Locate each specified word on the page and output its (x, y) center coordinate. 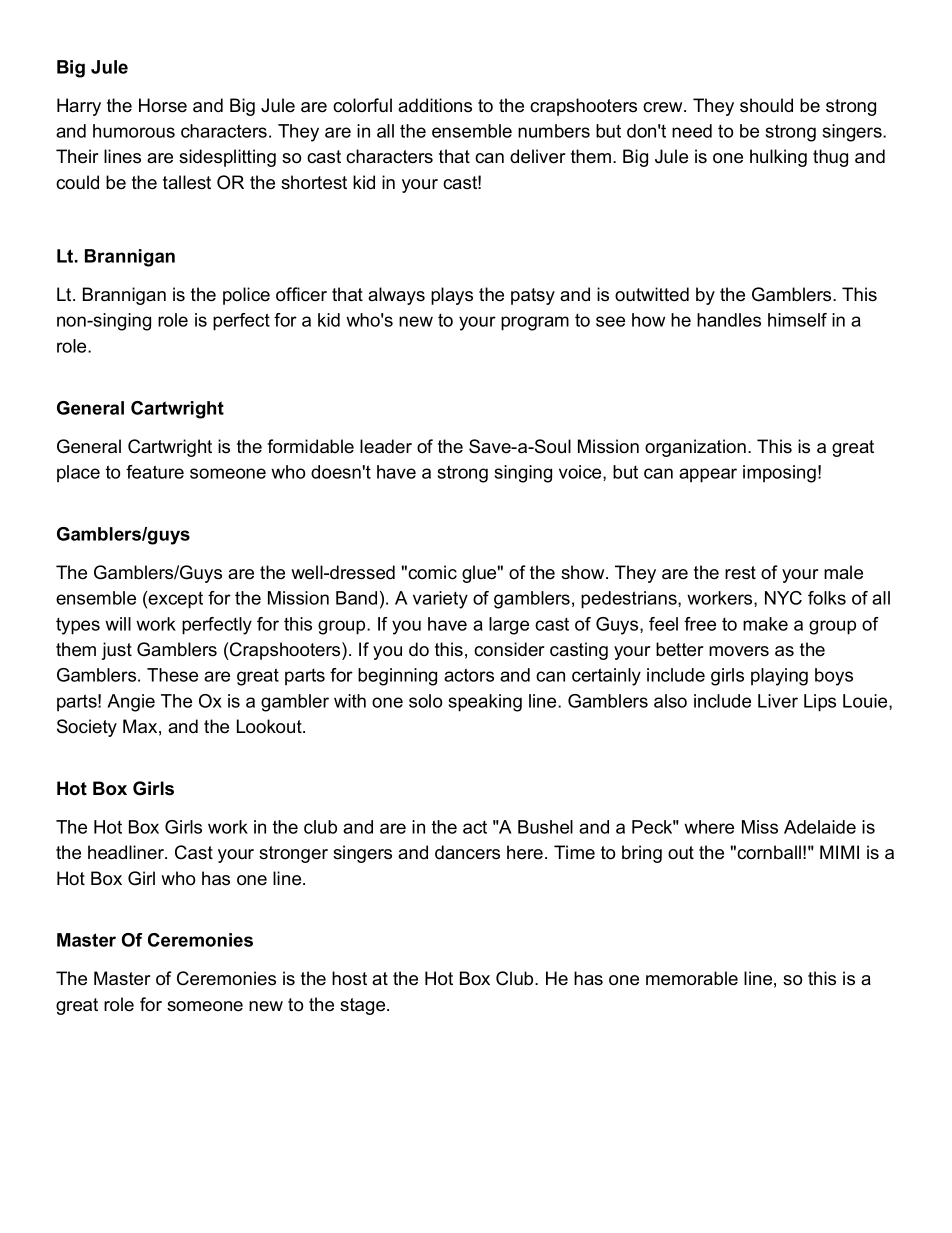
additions (435, 105)
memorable (692, 978)
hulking (778, 158)
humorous (134, 131)
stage (362, 1006)
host (349, 978)
